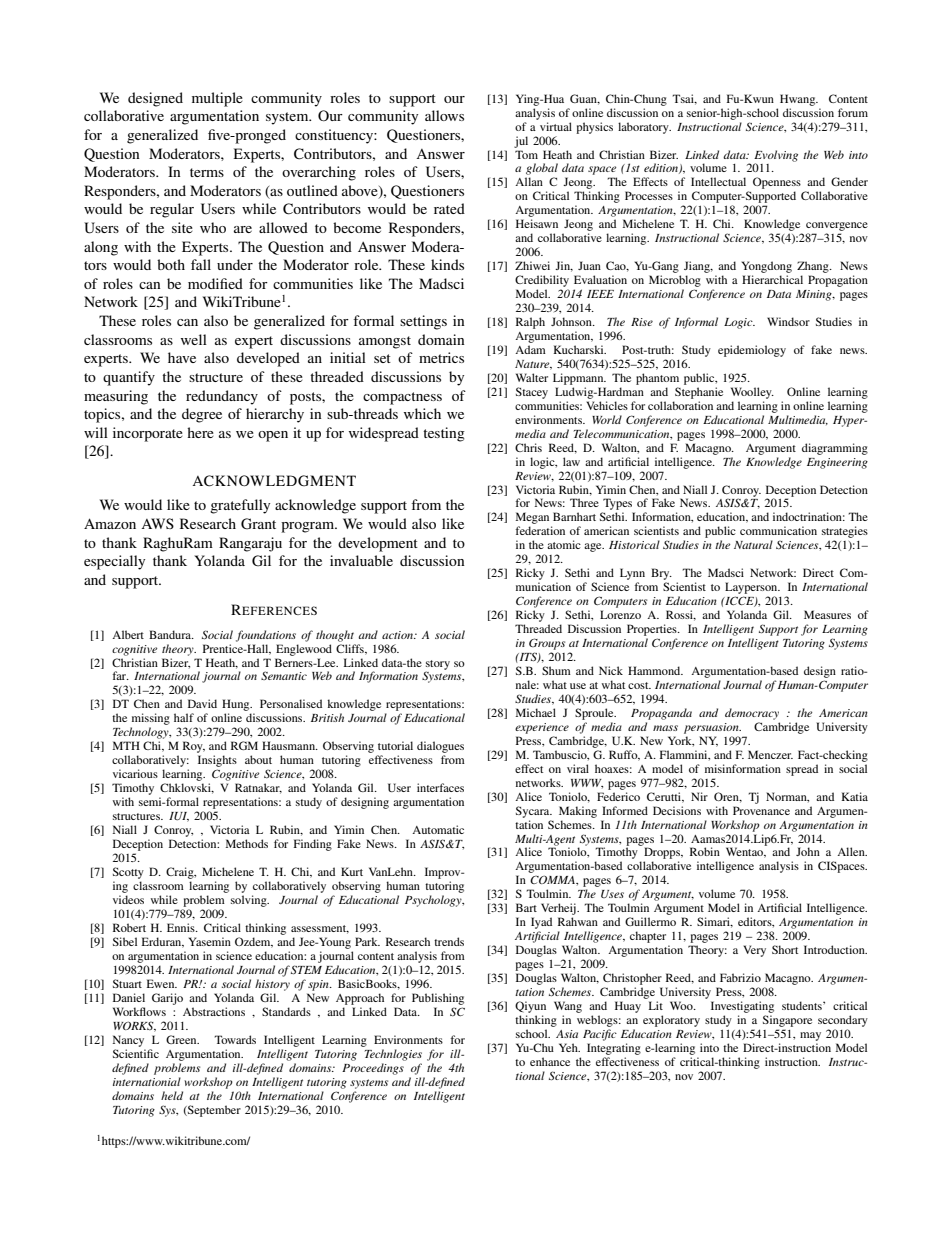 Image resolution: width=952 pixels, height=1233 pixels. Describe the element at coordinates (547, 644) in the screenshot. I see `Groups` at that location.
